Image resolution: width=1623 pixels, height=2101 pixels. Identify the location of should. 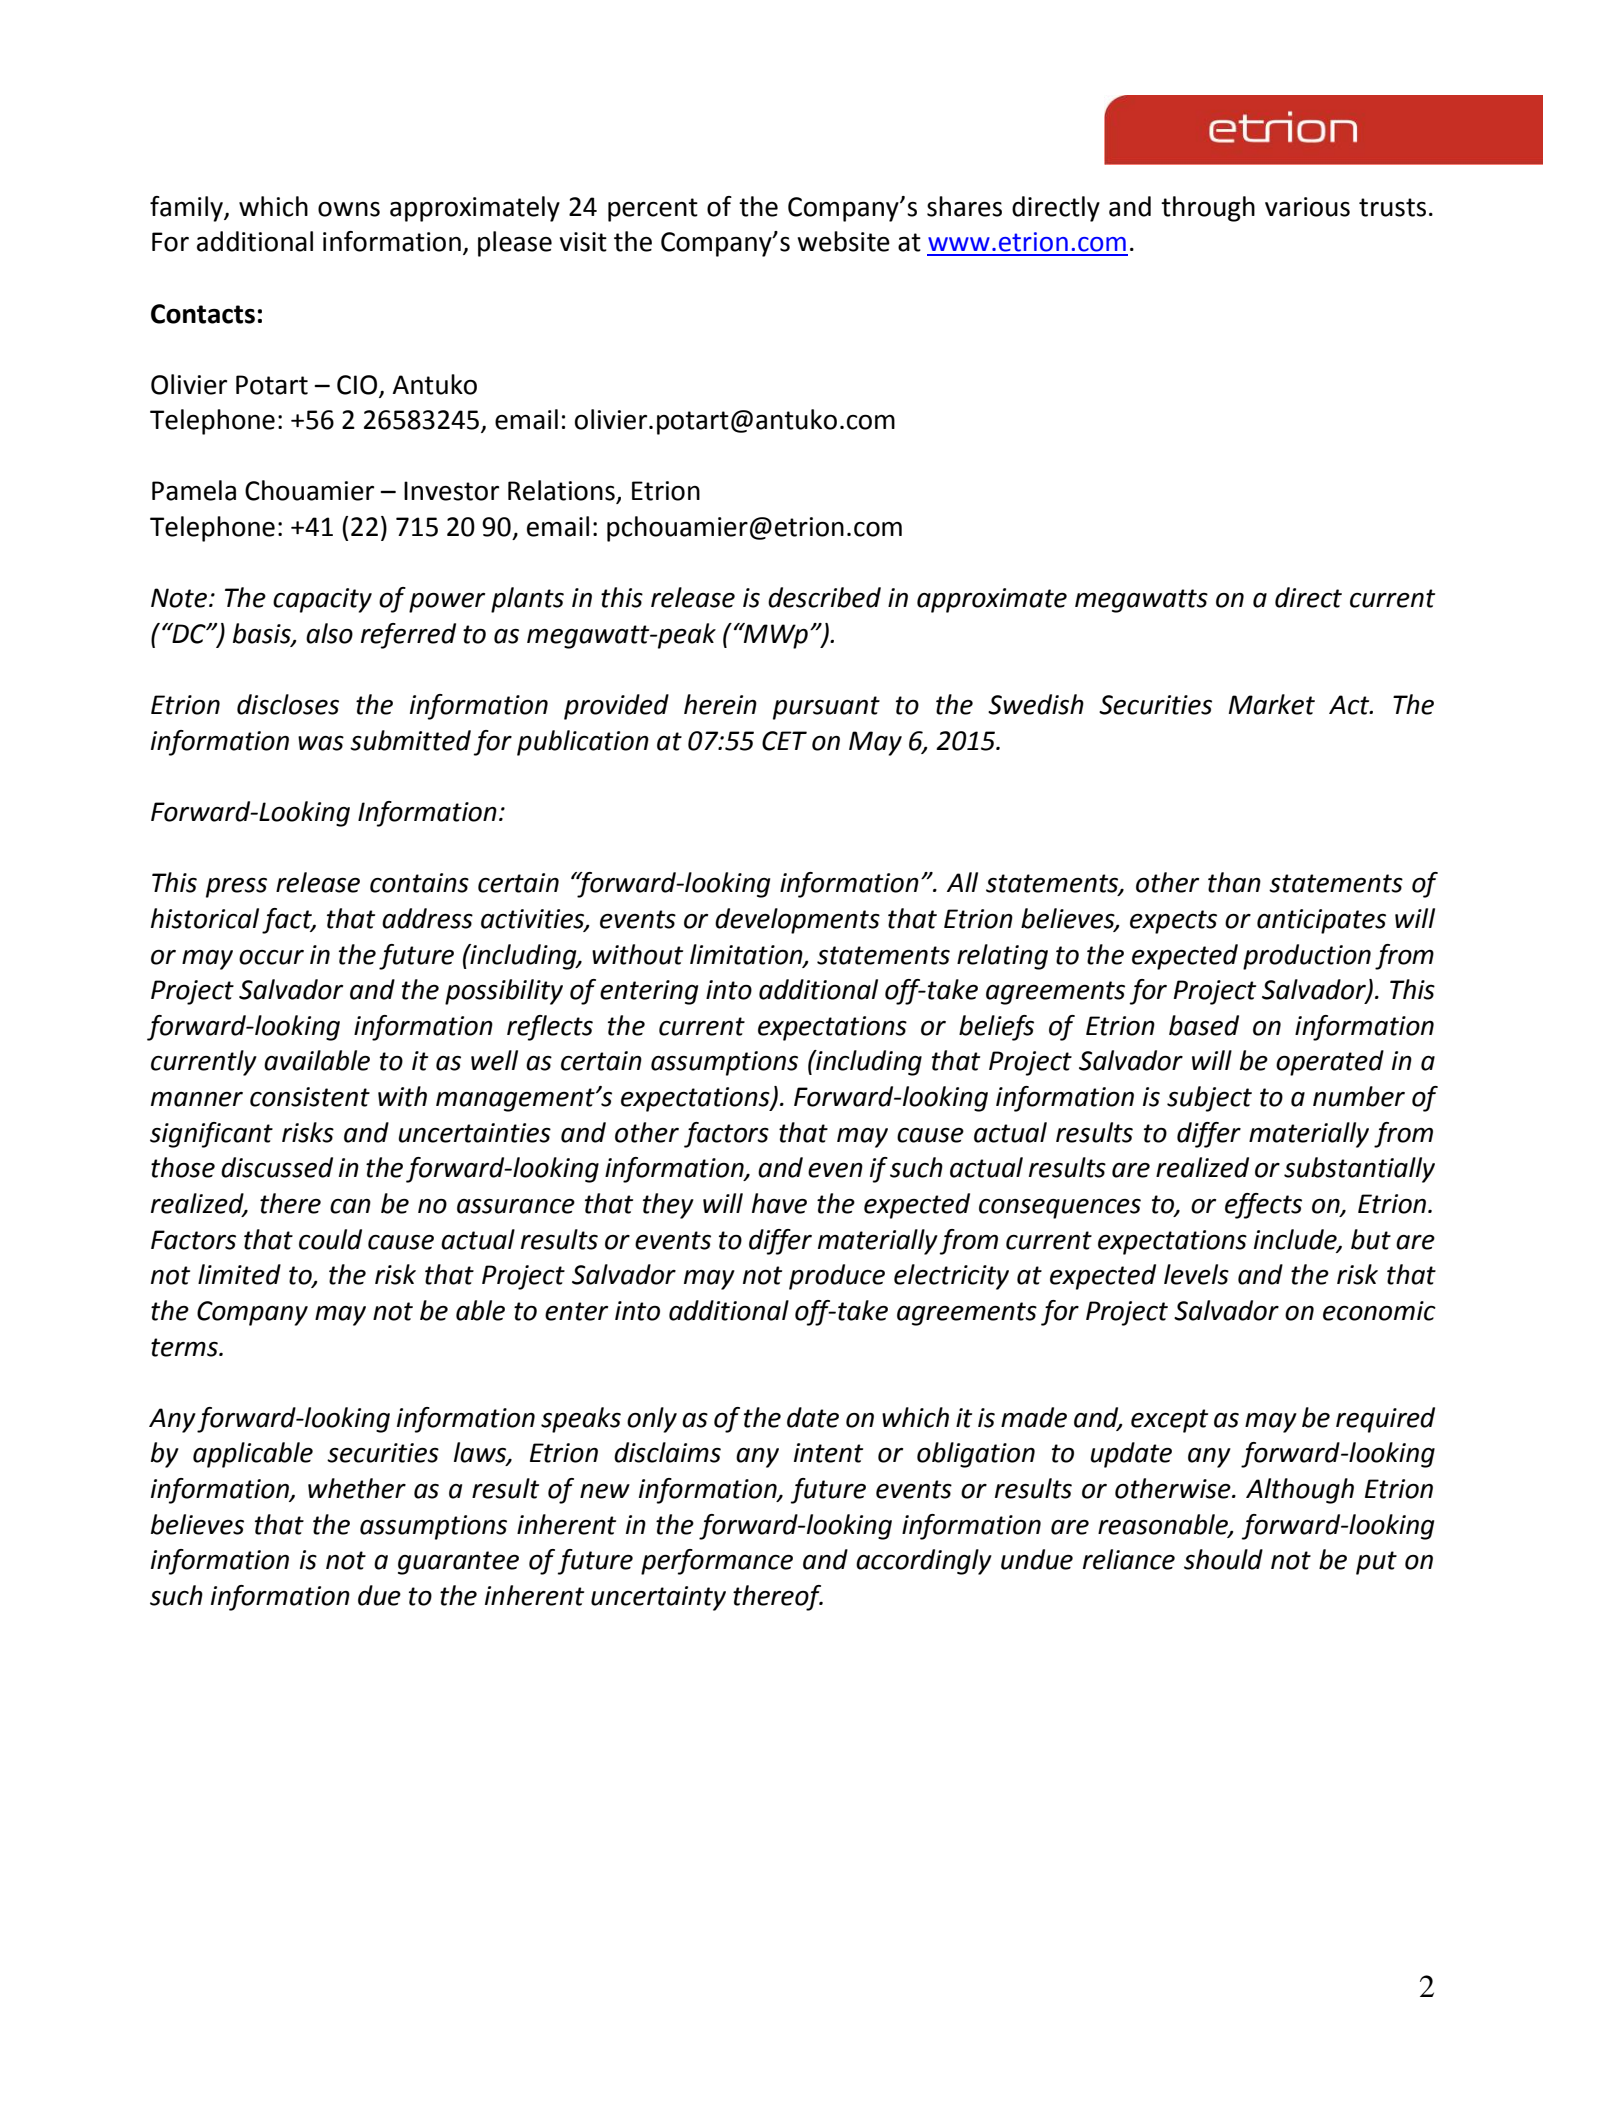
(1223, 1559).
